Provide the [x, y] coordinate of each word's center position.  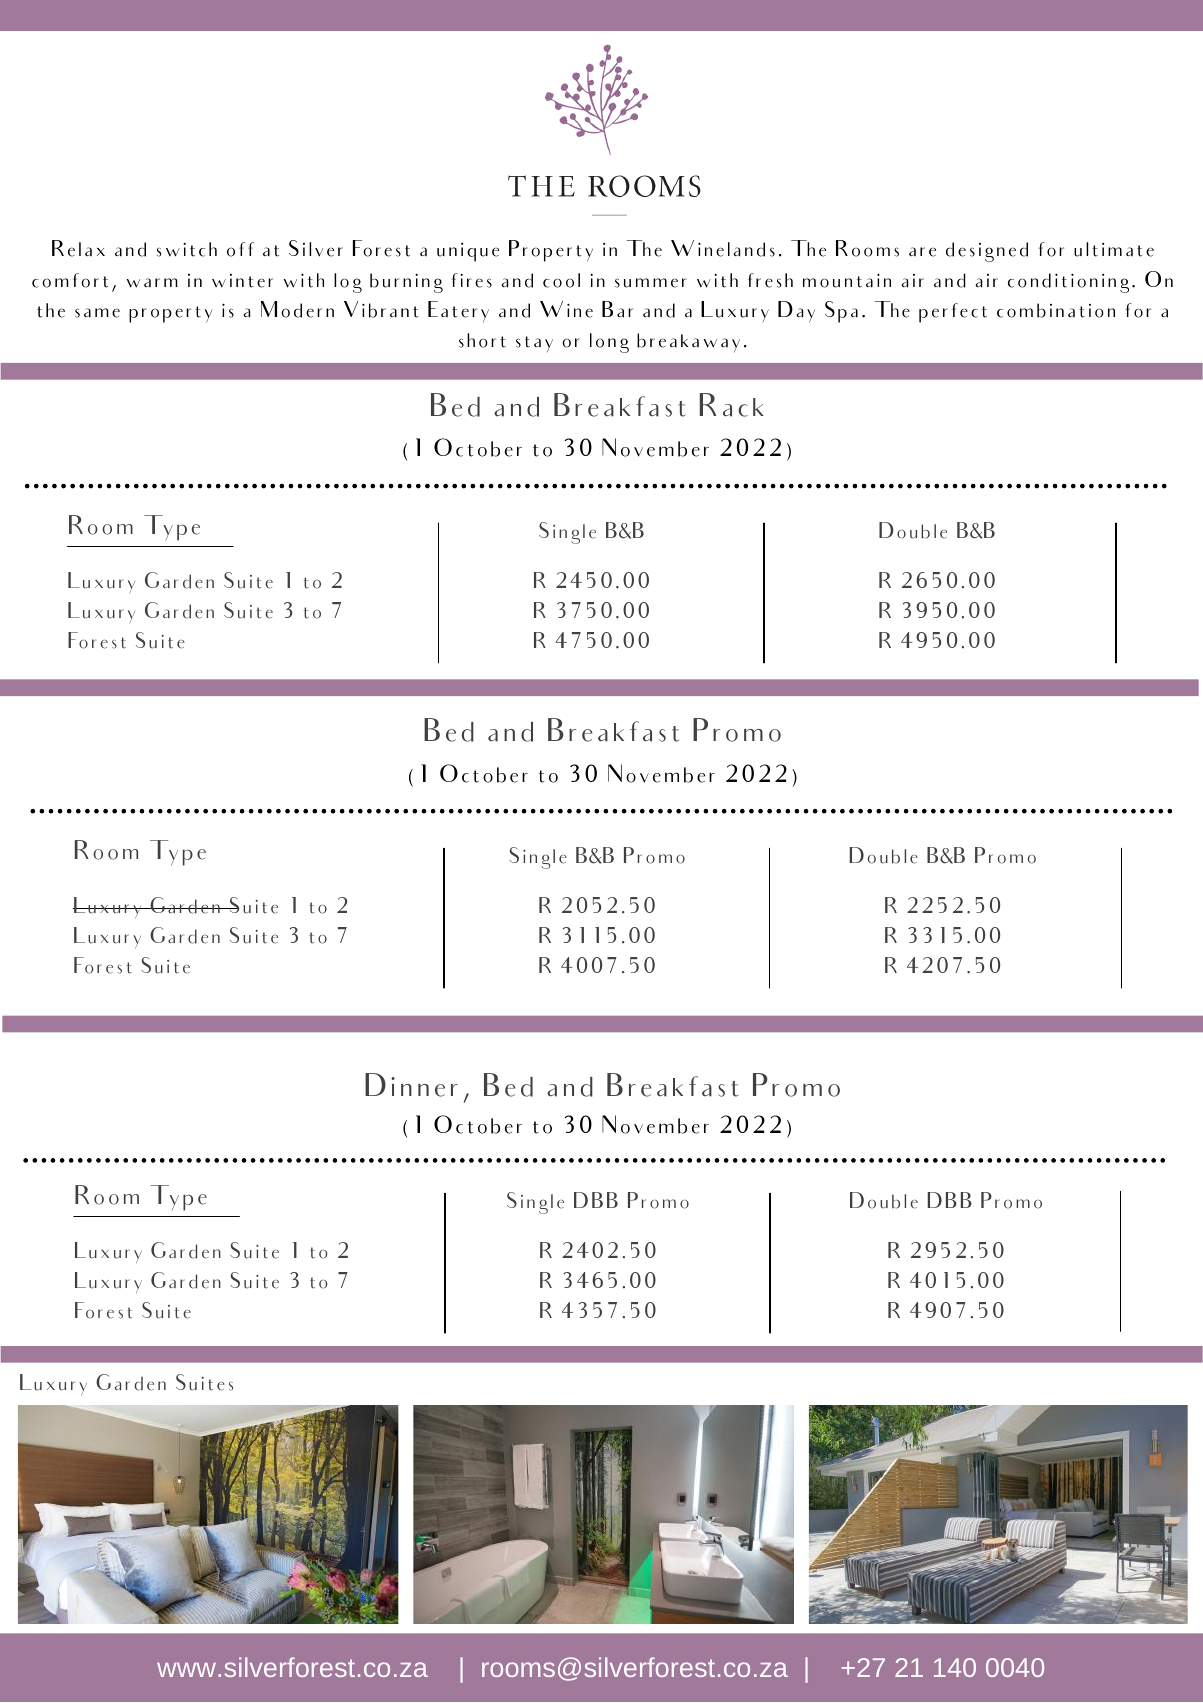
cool [561, 280]
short [482, 340]
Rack [732, 405]
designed [987, 252]
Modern [297, 309]
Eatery [458, 311]
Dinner [411, 1085]
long [609, 343]
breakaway [688, 342]
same [97, 313]
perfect [953, 313]
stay [534, 344]
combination [1056, 310]
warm [152, 283]
